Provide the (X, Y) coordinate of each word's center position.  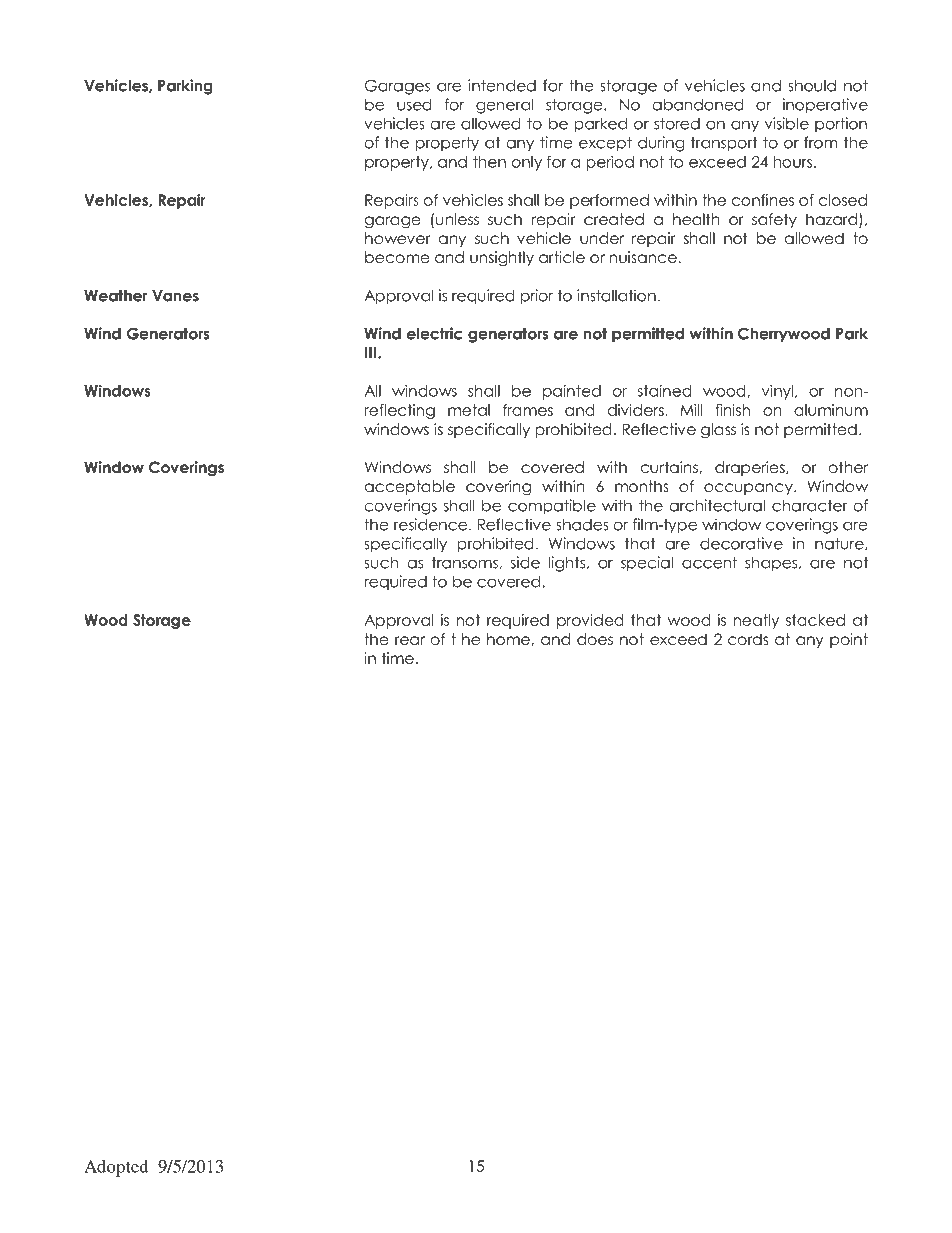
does (595, 639)
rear (410, 641)
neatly (756, 621)
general (504, 106)
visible (787, 123)
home (509, 639)
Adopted (116, 1168)
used (414, 104)
